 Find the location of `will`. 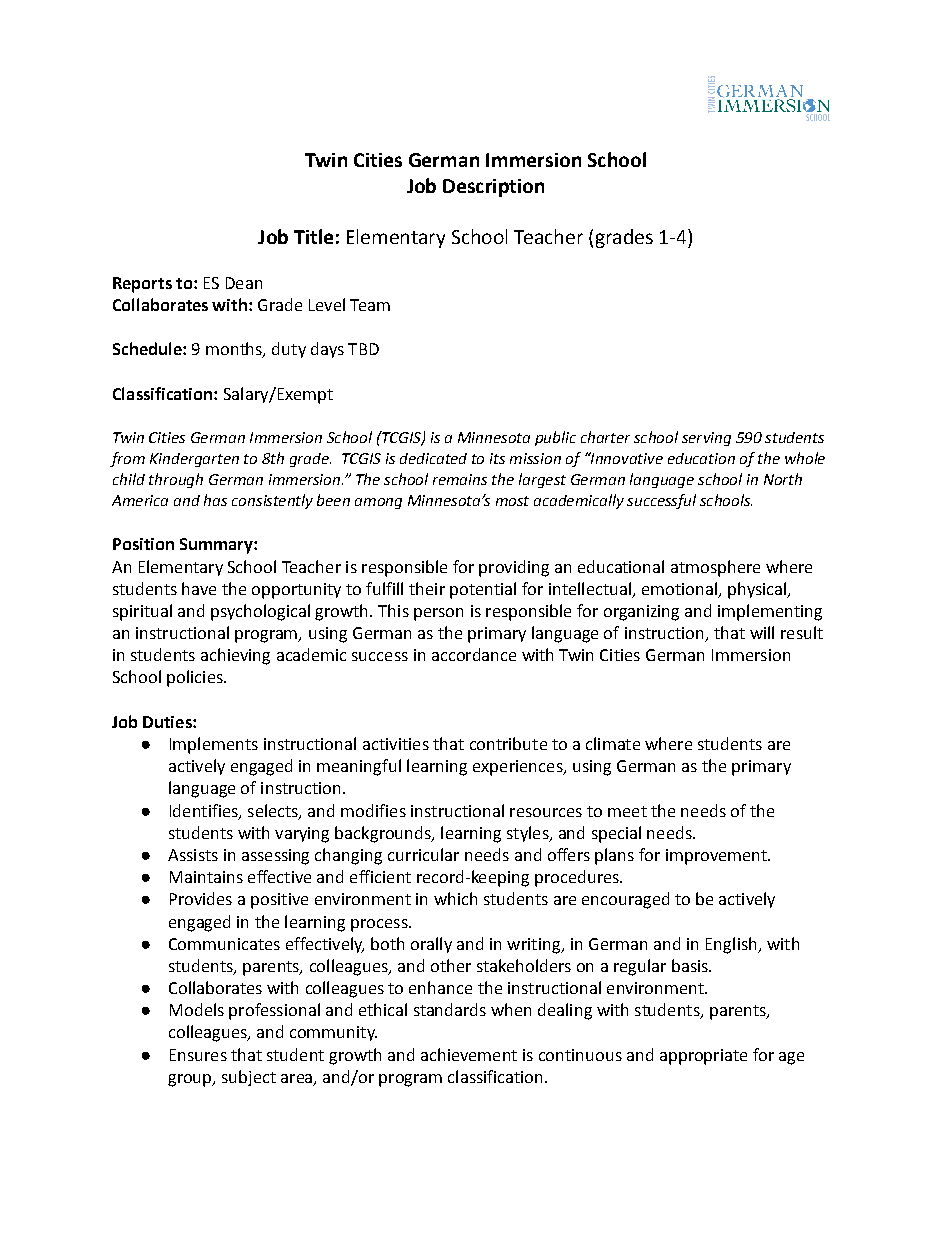

will is located at coordinates (762, 632).
